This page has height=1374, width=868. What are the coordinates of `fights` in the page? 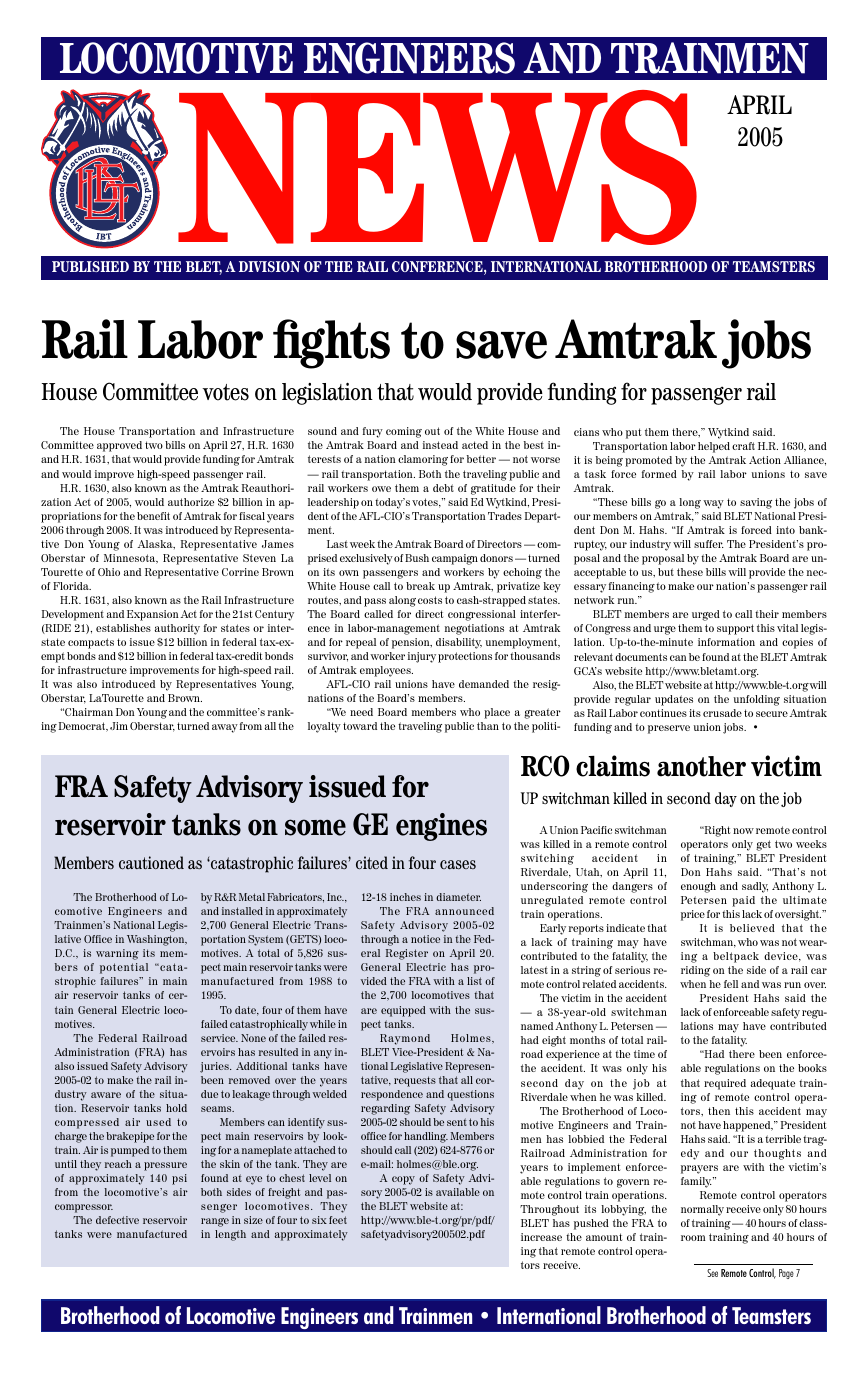 It's located at (331, 344).
